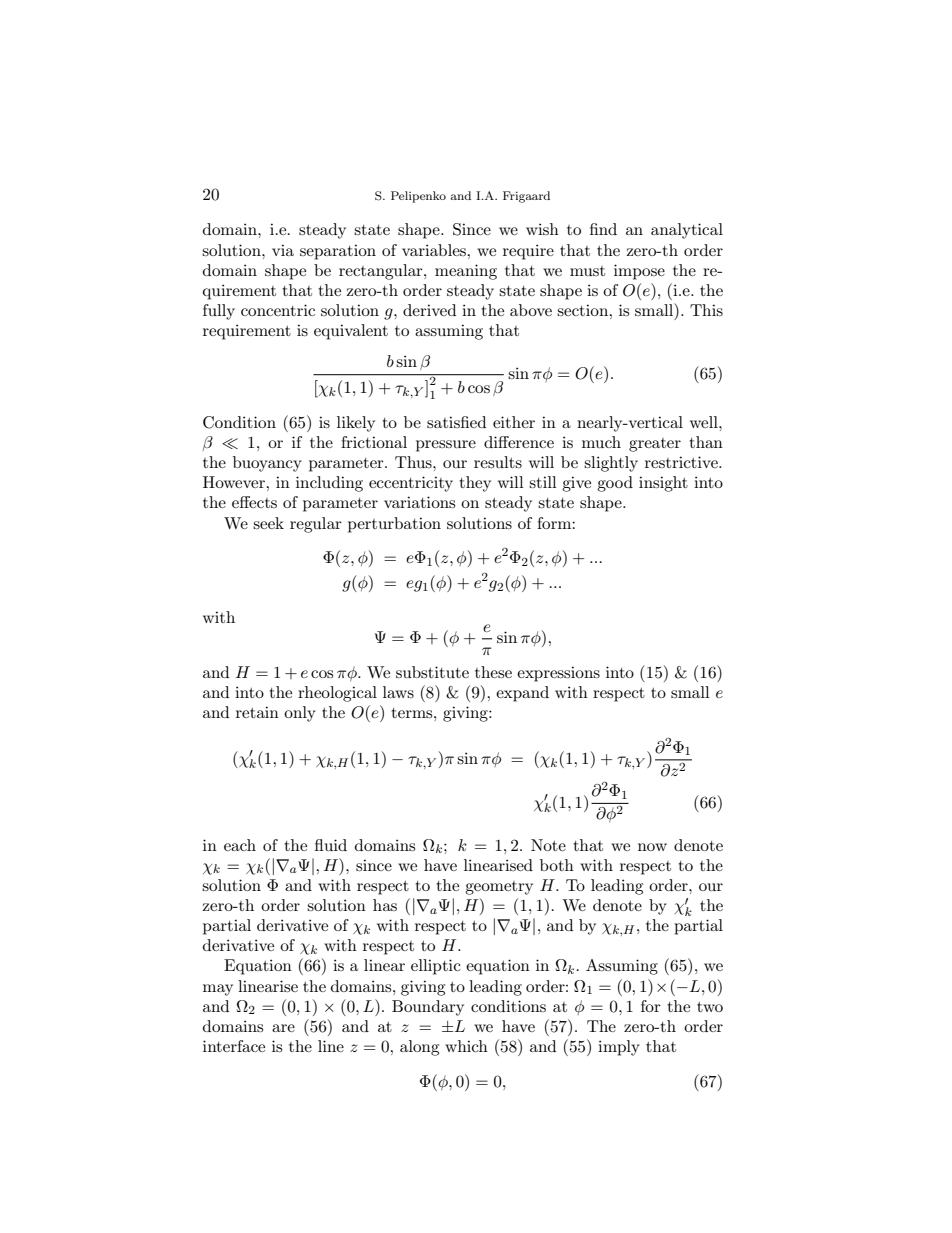  I want to click on which, so click(466, 1046).
